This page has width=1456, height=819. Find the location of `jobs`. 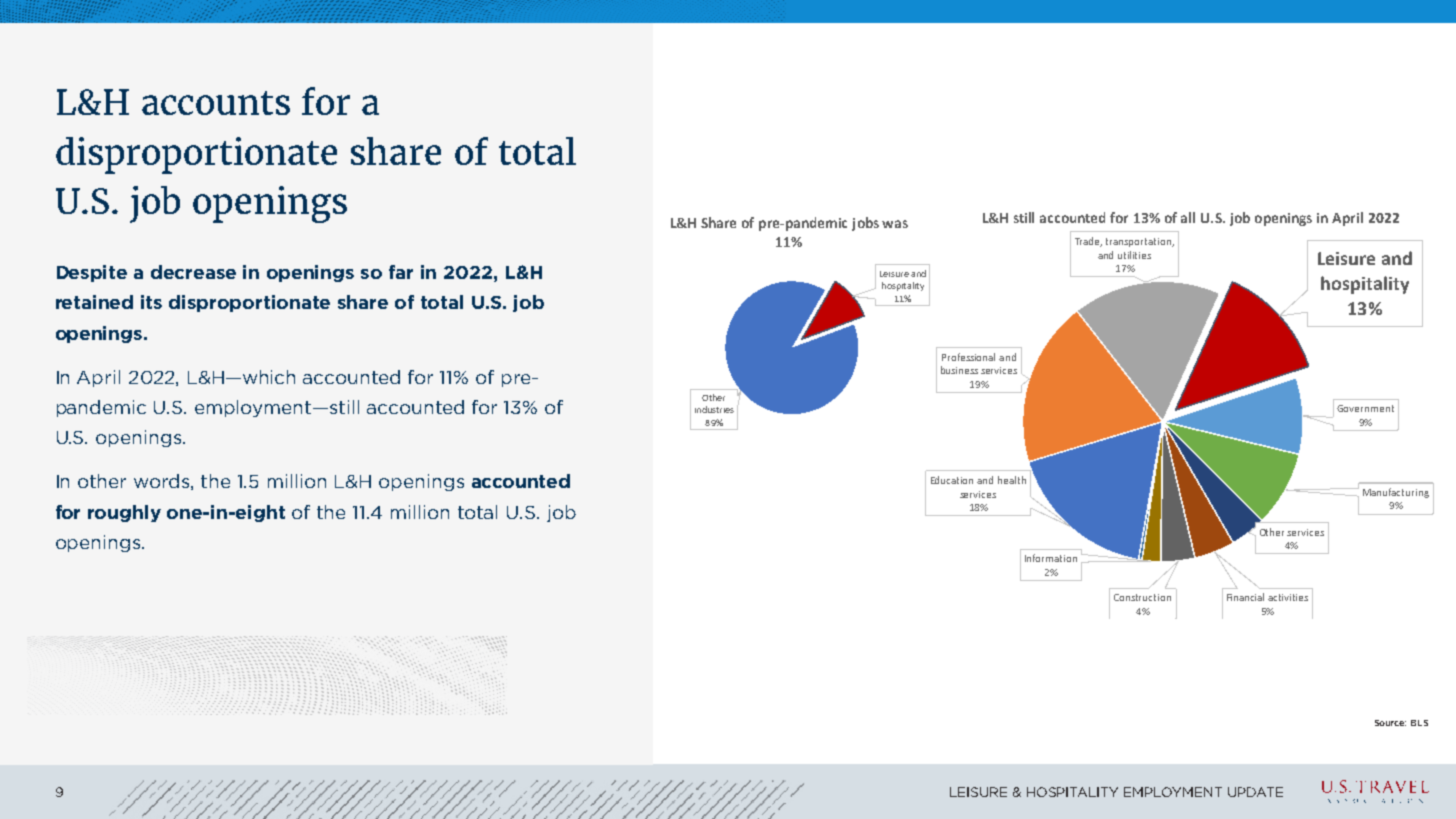

jobs is located at coordinates (865, 224).
